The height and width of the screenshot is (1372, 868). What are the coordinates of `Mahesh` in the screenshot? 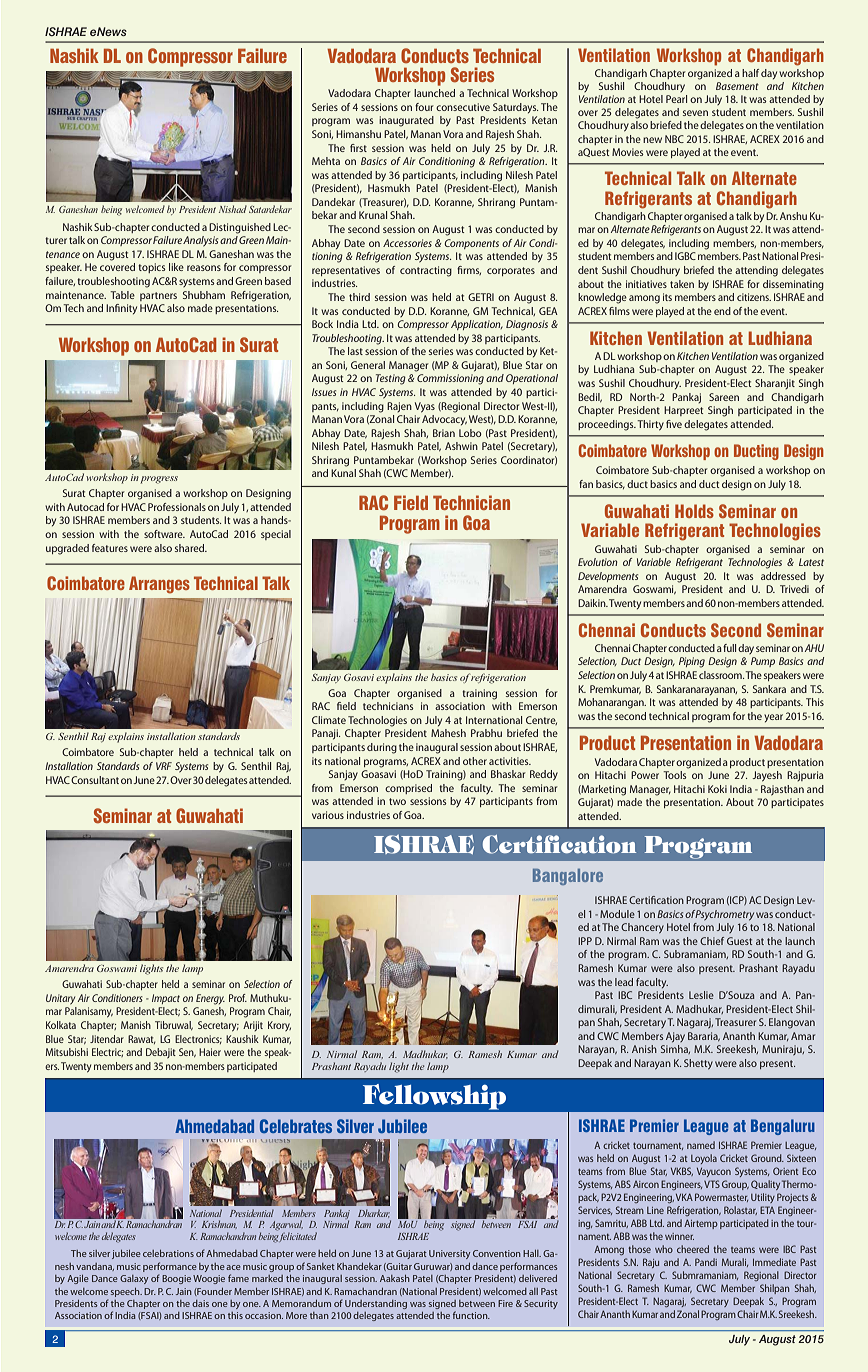 It's located at (448, 733).
